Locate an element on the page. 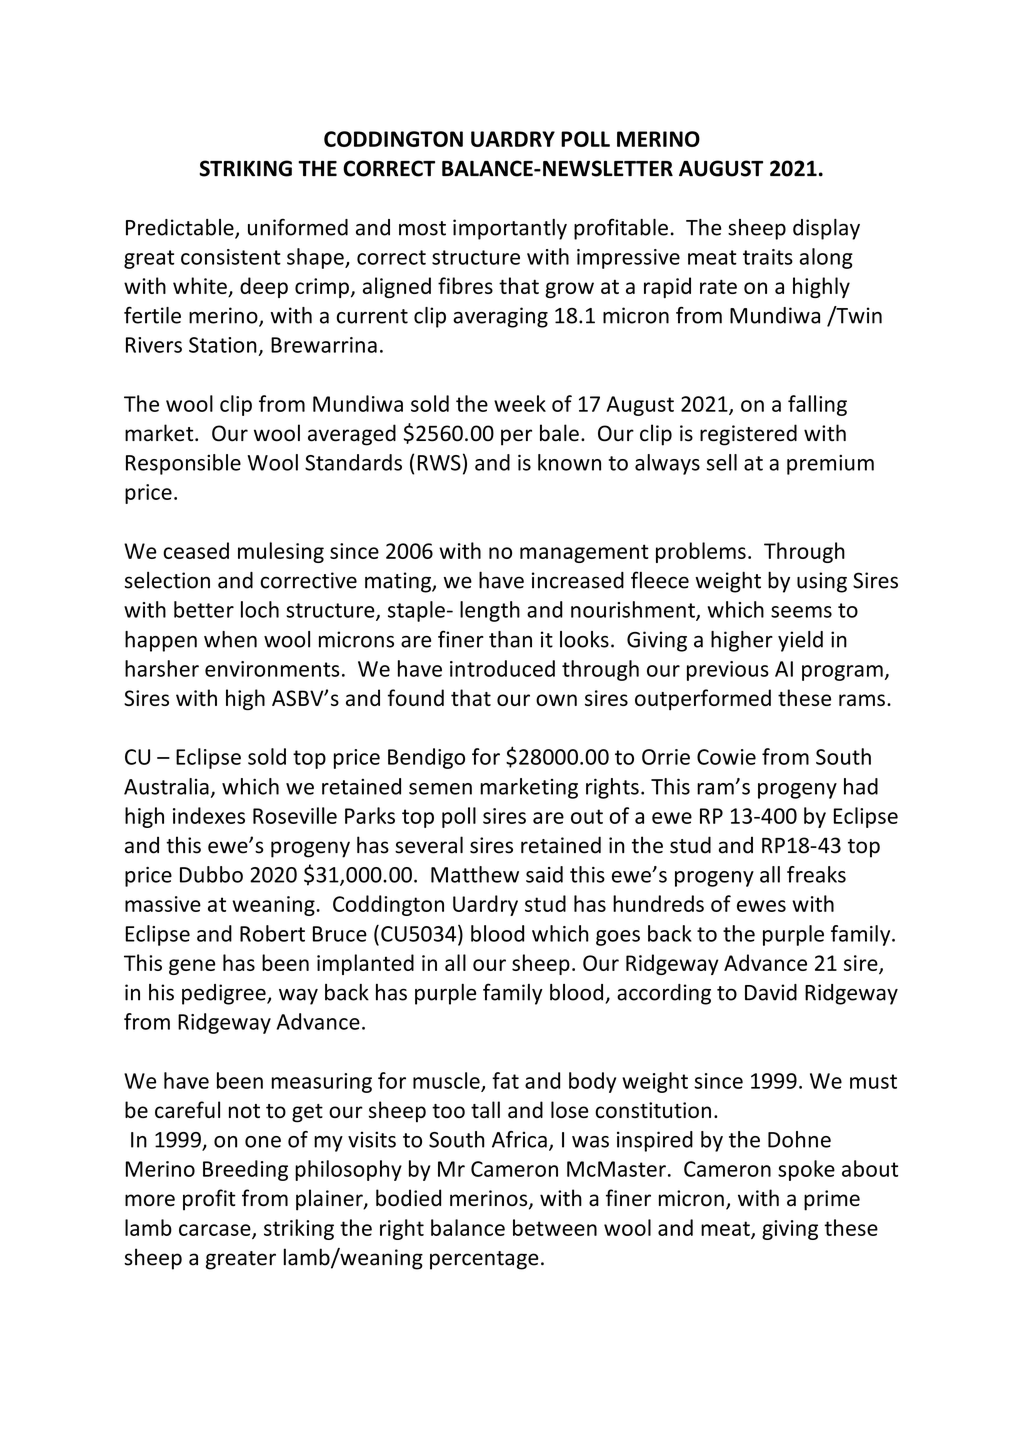 This page has height=1450, width=1024. using is located at coordinates (822, 582).
